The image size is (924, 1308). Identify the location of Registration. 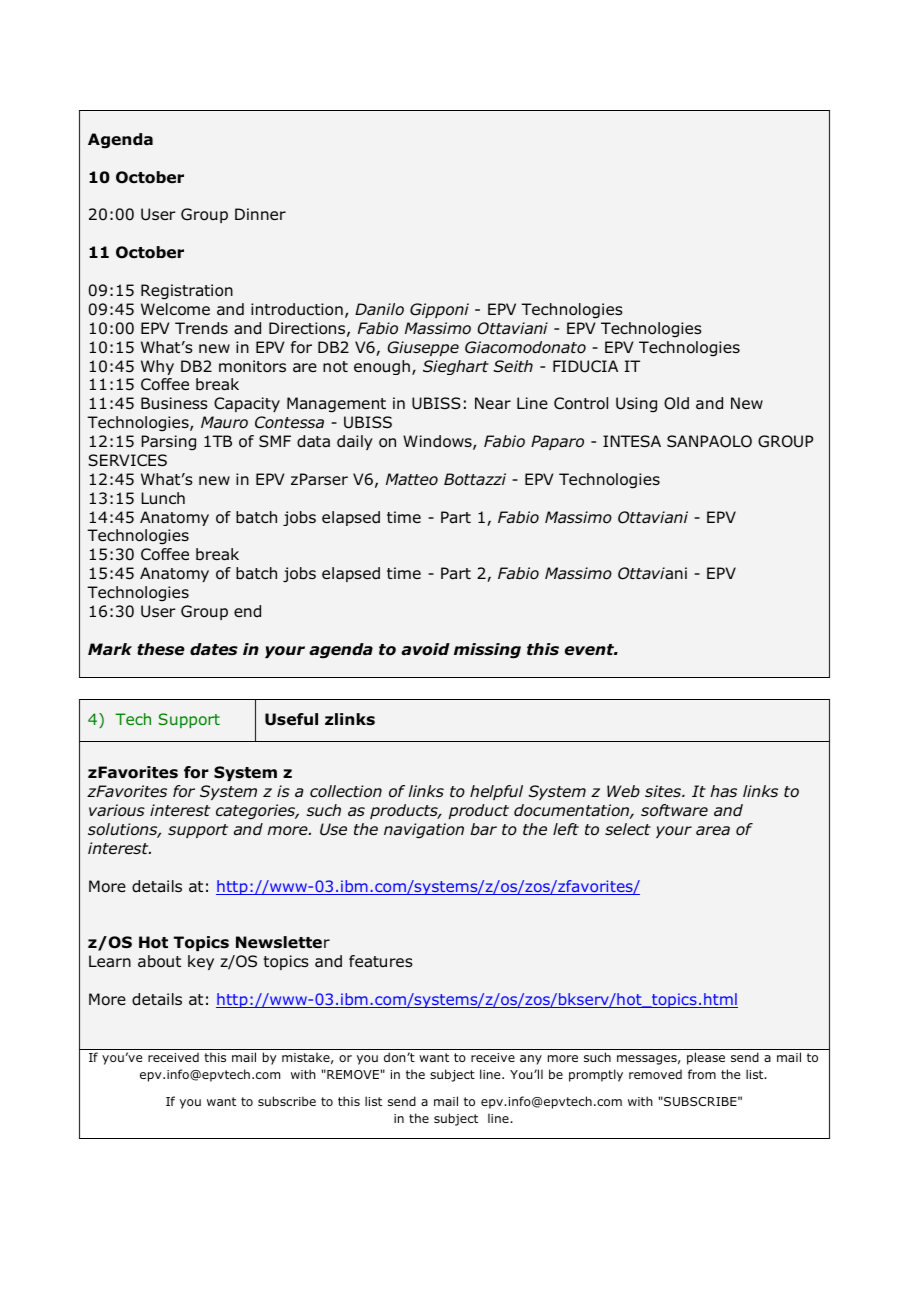
(187, 292).
